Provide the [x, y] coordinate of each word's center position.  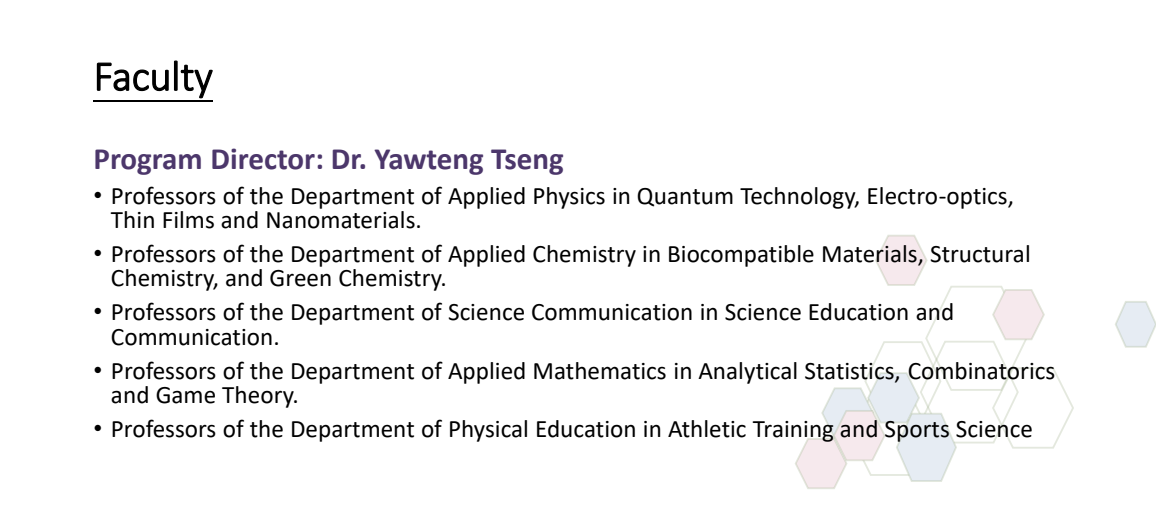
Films [188, 220]
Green [300, 278]
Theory [259, 397]
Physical [488, 431]
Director [263, 159]
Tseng [527, 162]
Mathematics [600, 371]
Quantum [685, 197]
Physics [569, 198]
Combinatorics [981, 371]
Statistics [850, 372]
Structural [979, 254]
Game [185, 395]
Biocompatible [741, 256]
